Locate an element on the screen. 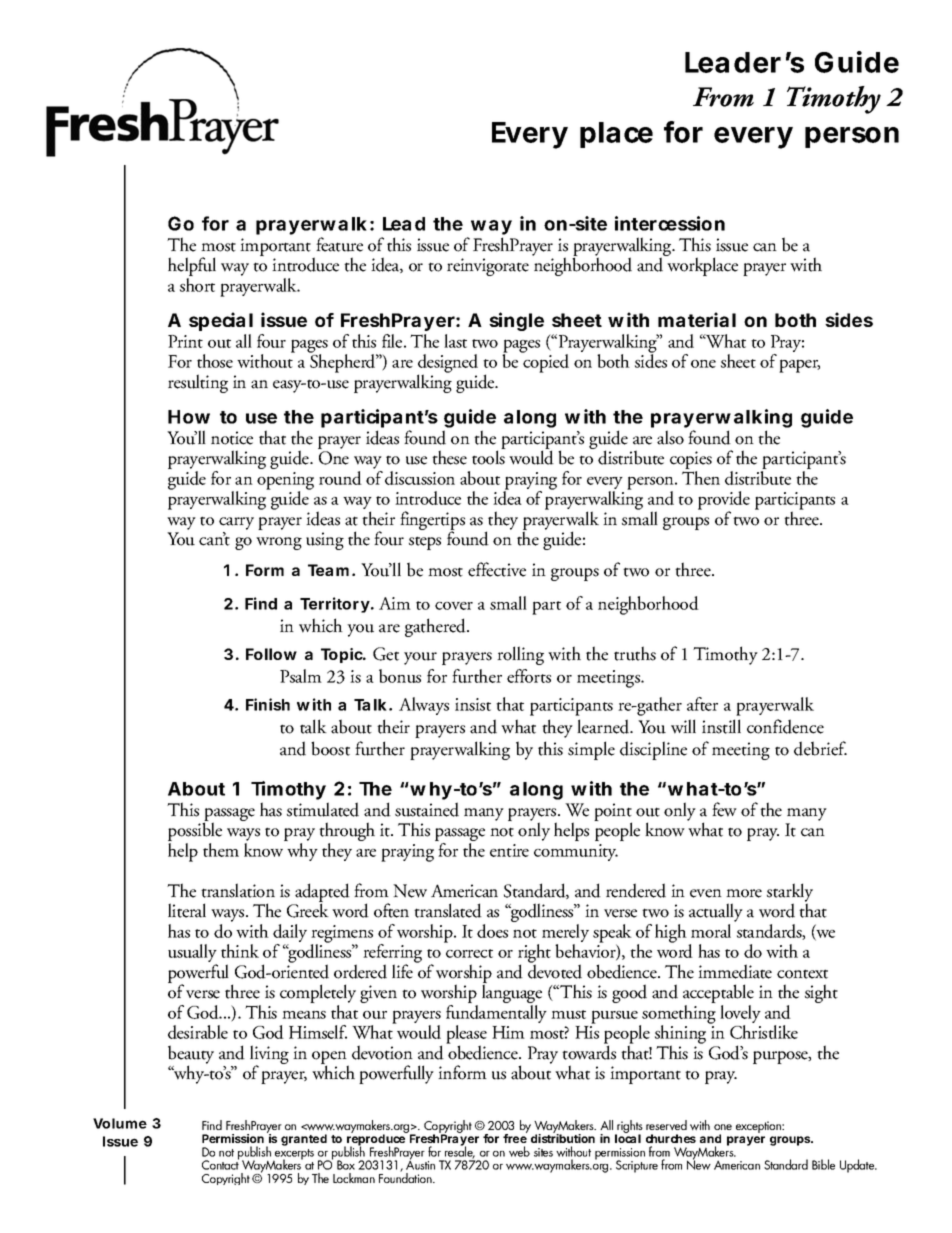 The image size is (952, 1233). Contact is located at coordinates (220, 1164).
